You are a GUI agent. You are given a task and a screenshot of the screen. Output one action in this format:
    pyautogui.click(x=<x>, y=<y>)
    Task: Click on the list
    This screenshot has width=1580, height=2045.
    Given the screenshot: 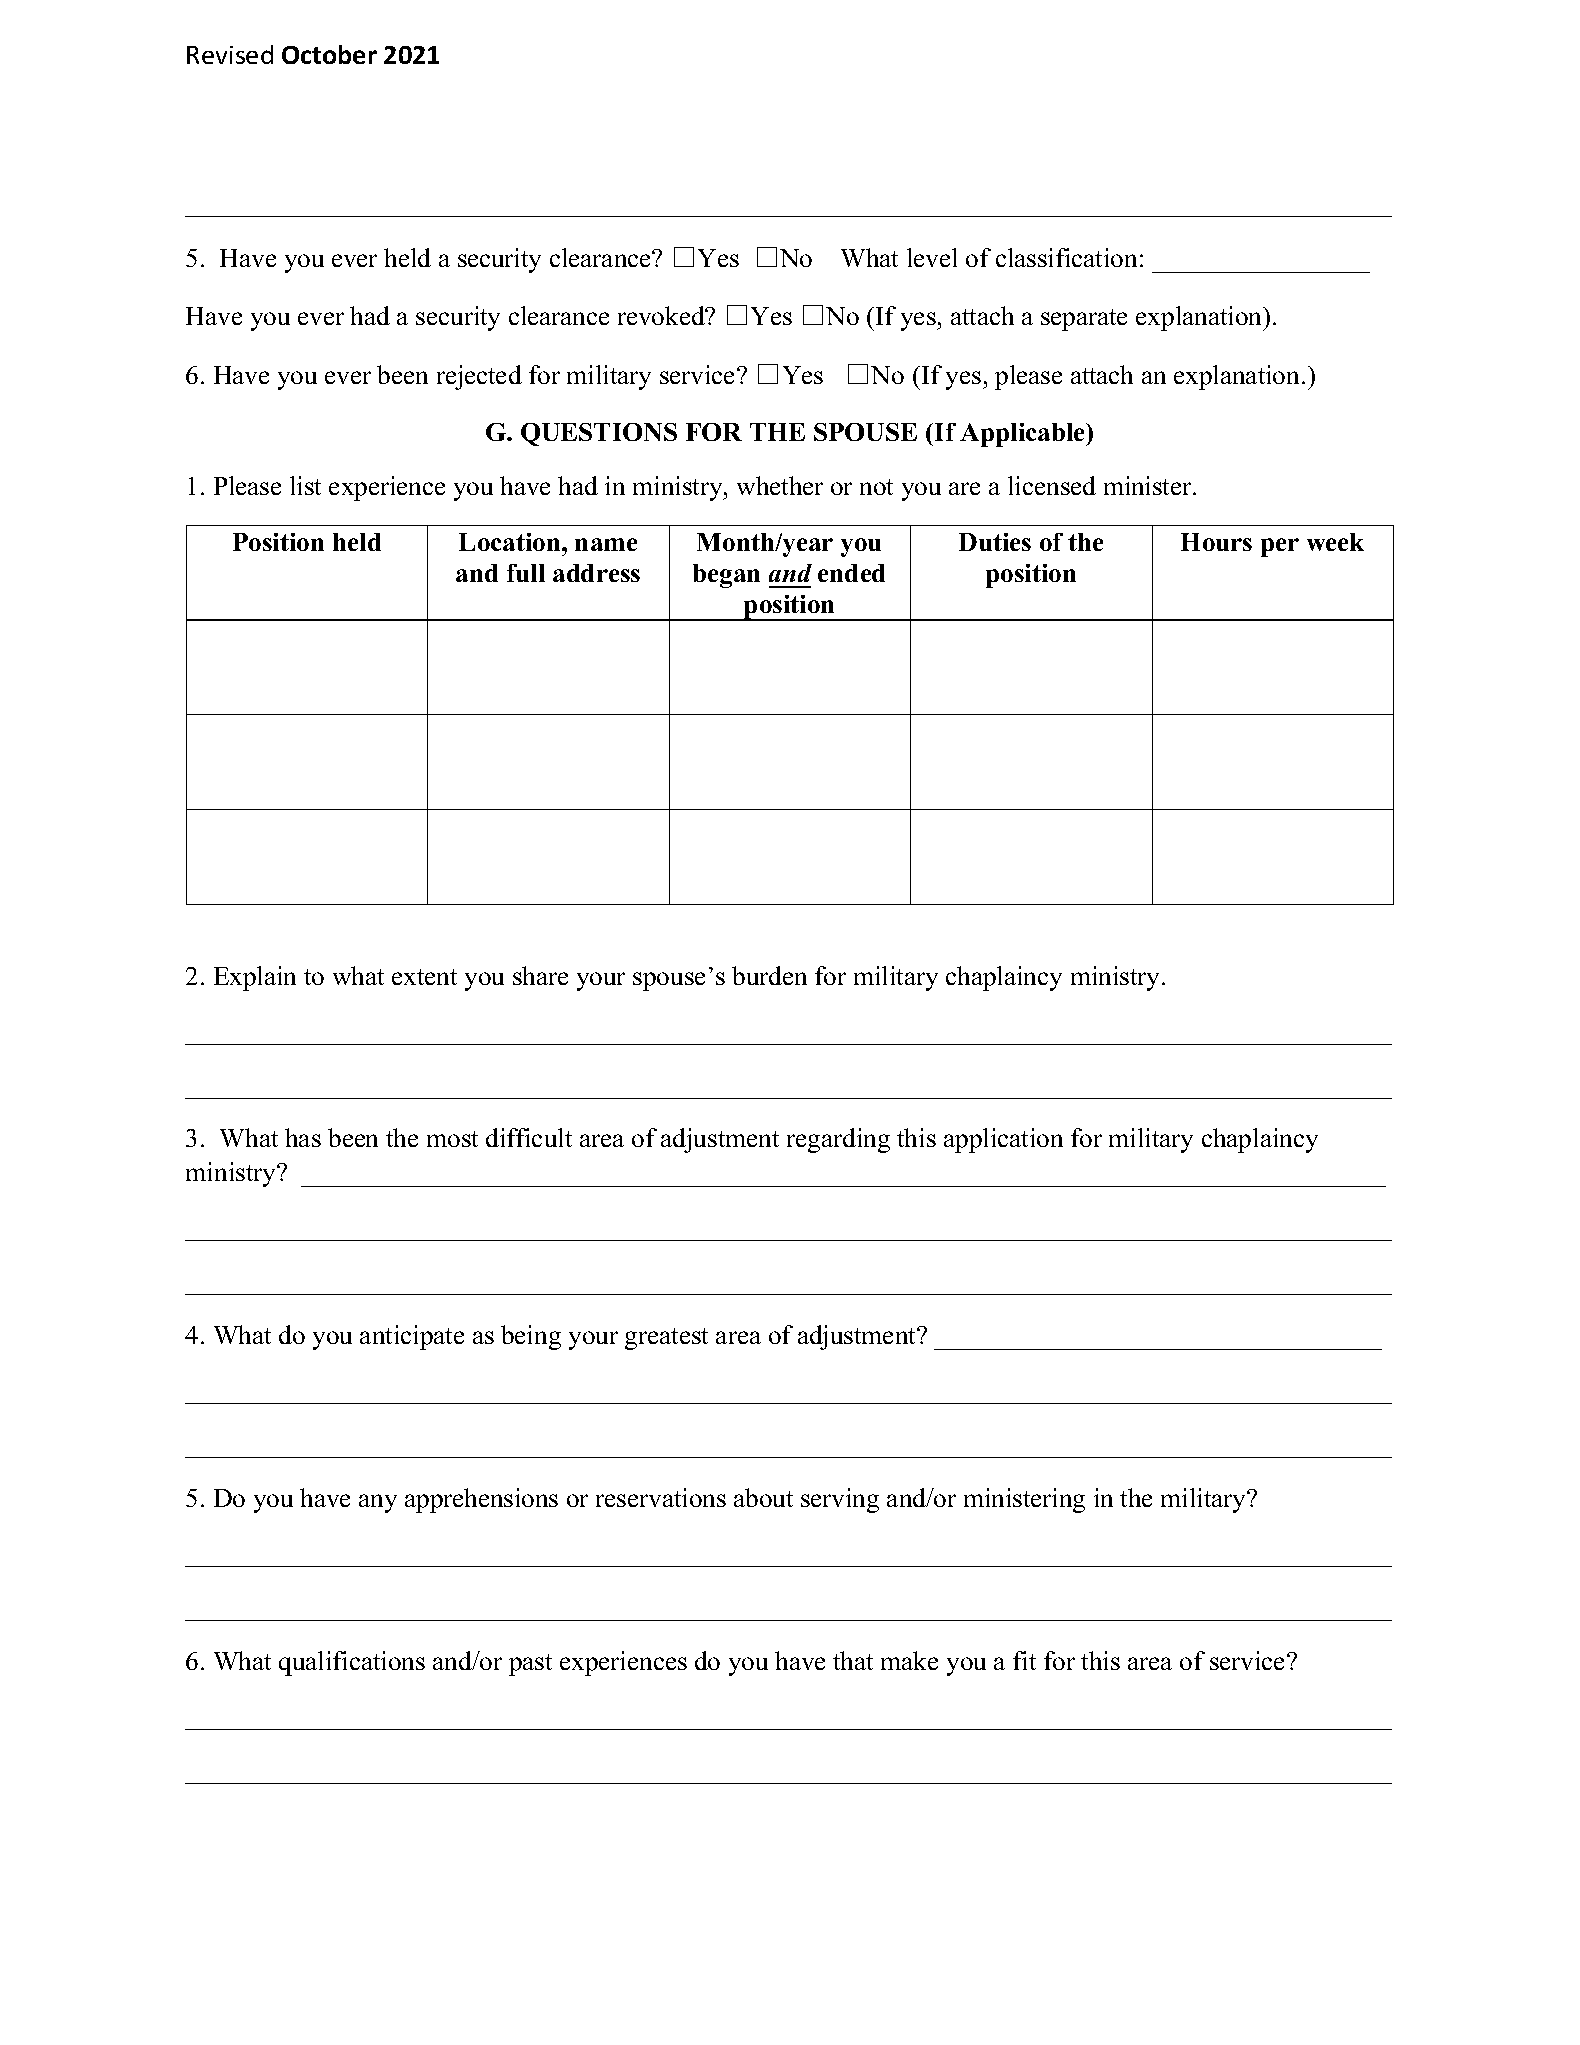 What is the action you would take?
    pyautogui.click(x=305, y=485)
